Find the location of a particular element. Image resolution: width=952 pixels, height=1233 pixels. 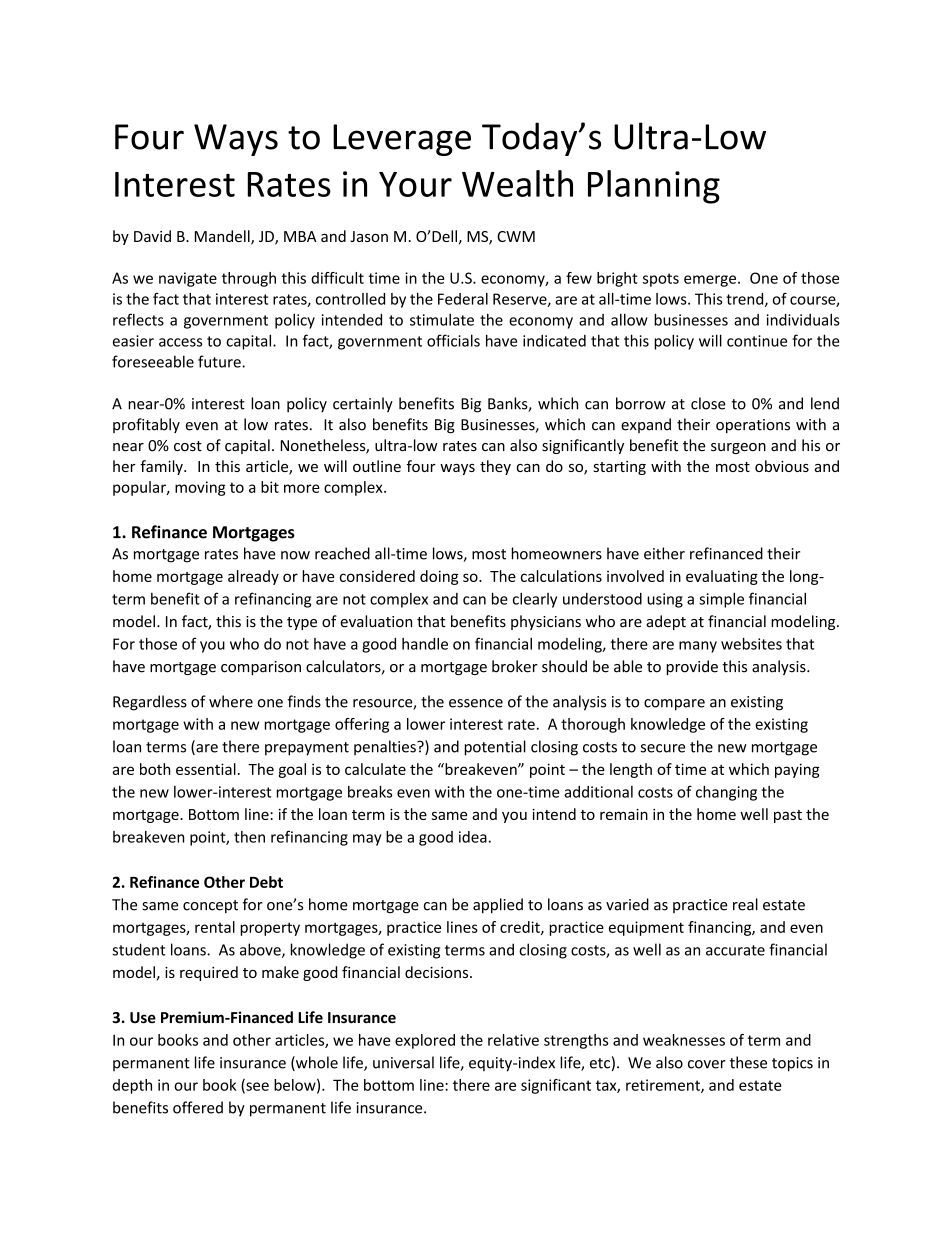

offered is located at coordinates (198, 1107).
